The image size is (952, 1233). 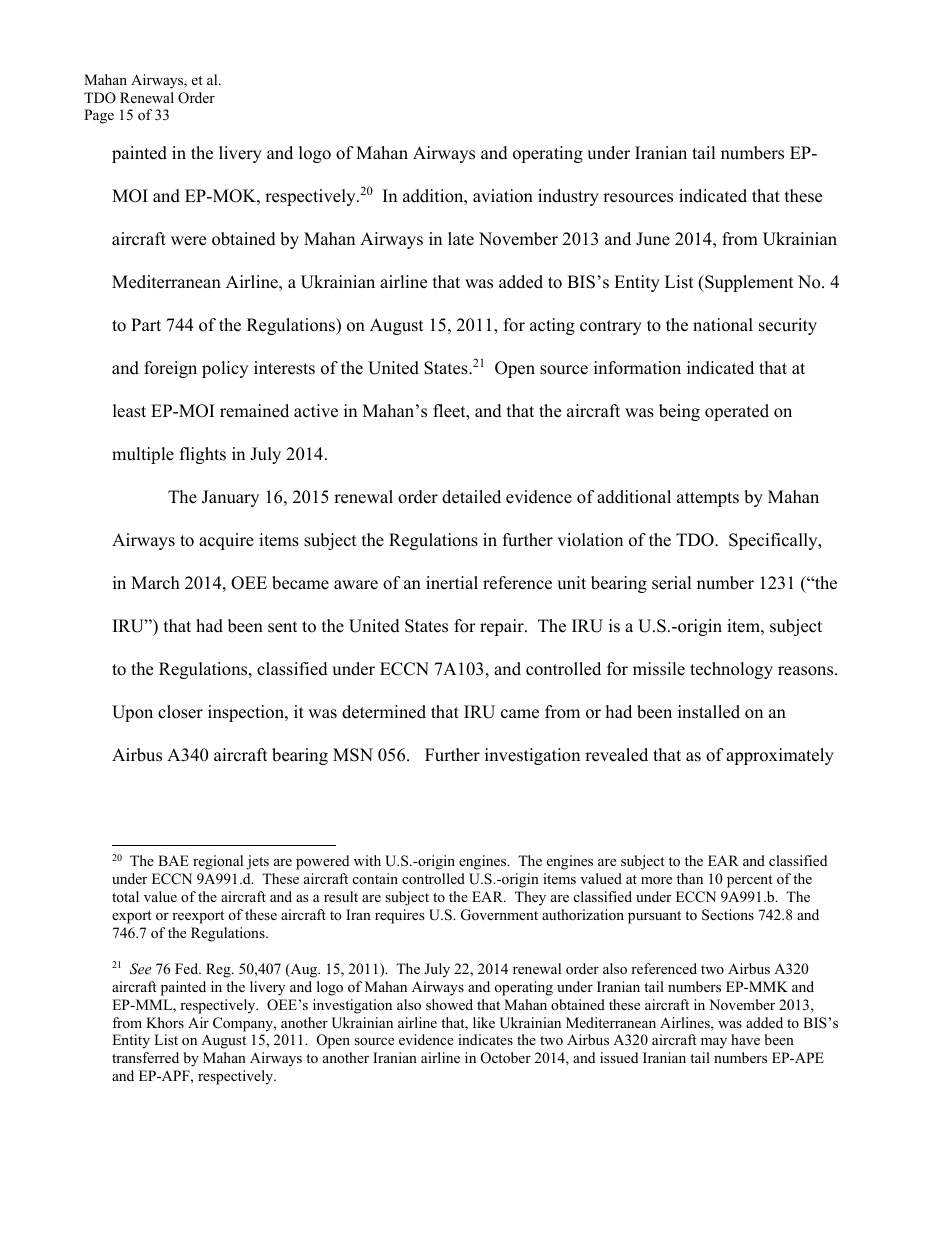 I want to click on acting, so click(x=552, y=326).
